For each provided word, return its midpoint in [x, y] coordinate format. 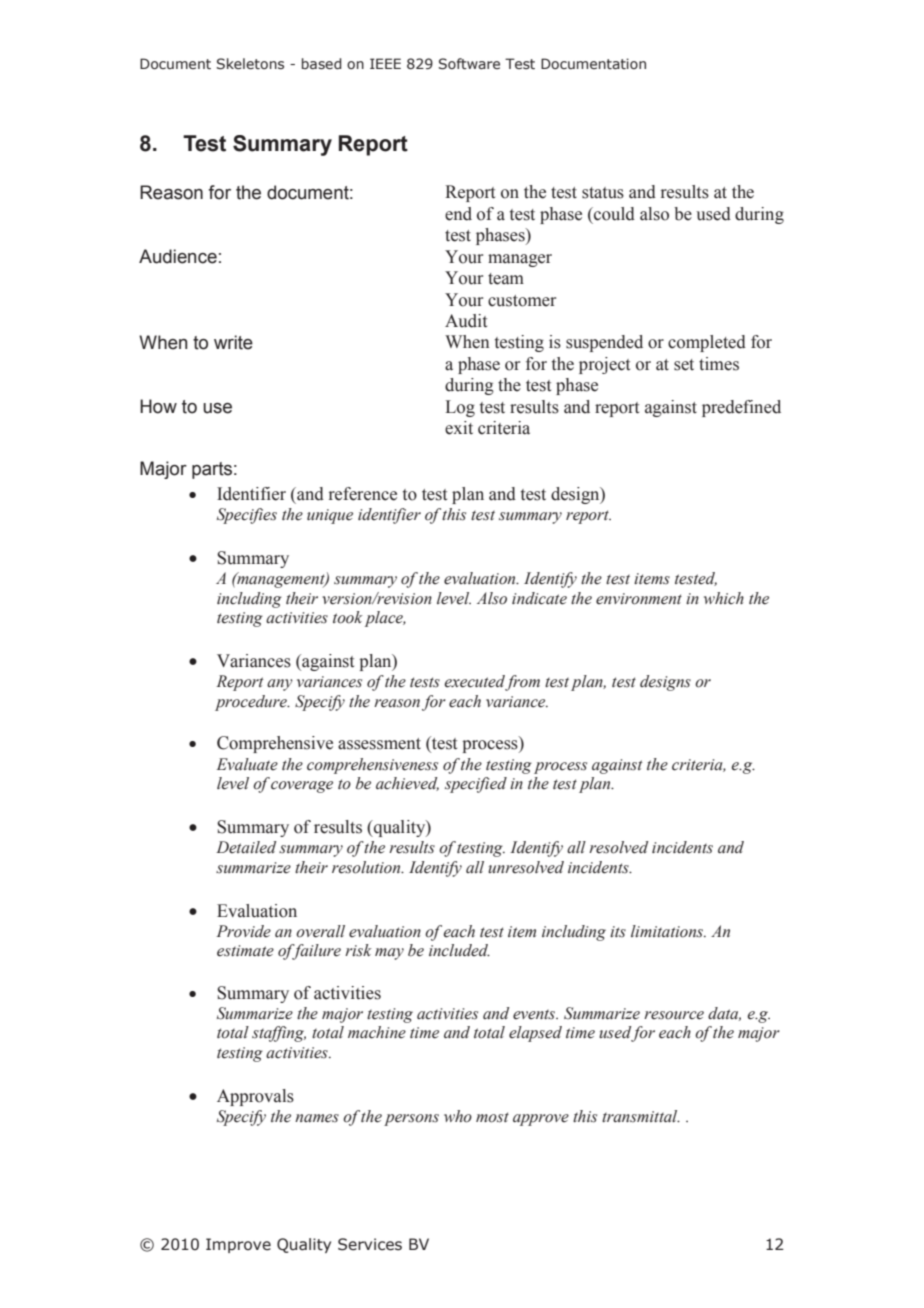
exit [459, 428]
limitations [668, 931]
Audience [178, 256]
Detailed [246, 847]
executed [475, 682]
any [280, 685]
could [613, 214]
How [158, 406]
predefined [741, 408]
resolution [367, 867]
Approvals [255, 1097]
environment [639, 599]
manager [520, 260]
